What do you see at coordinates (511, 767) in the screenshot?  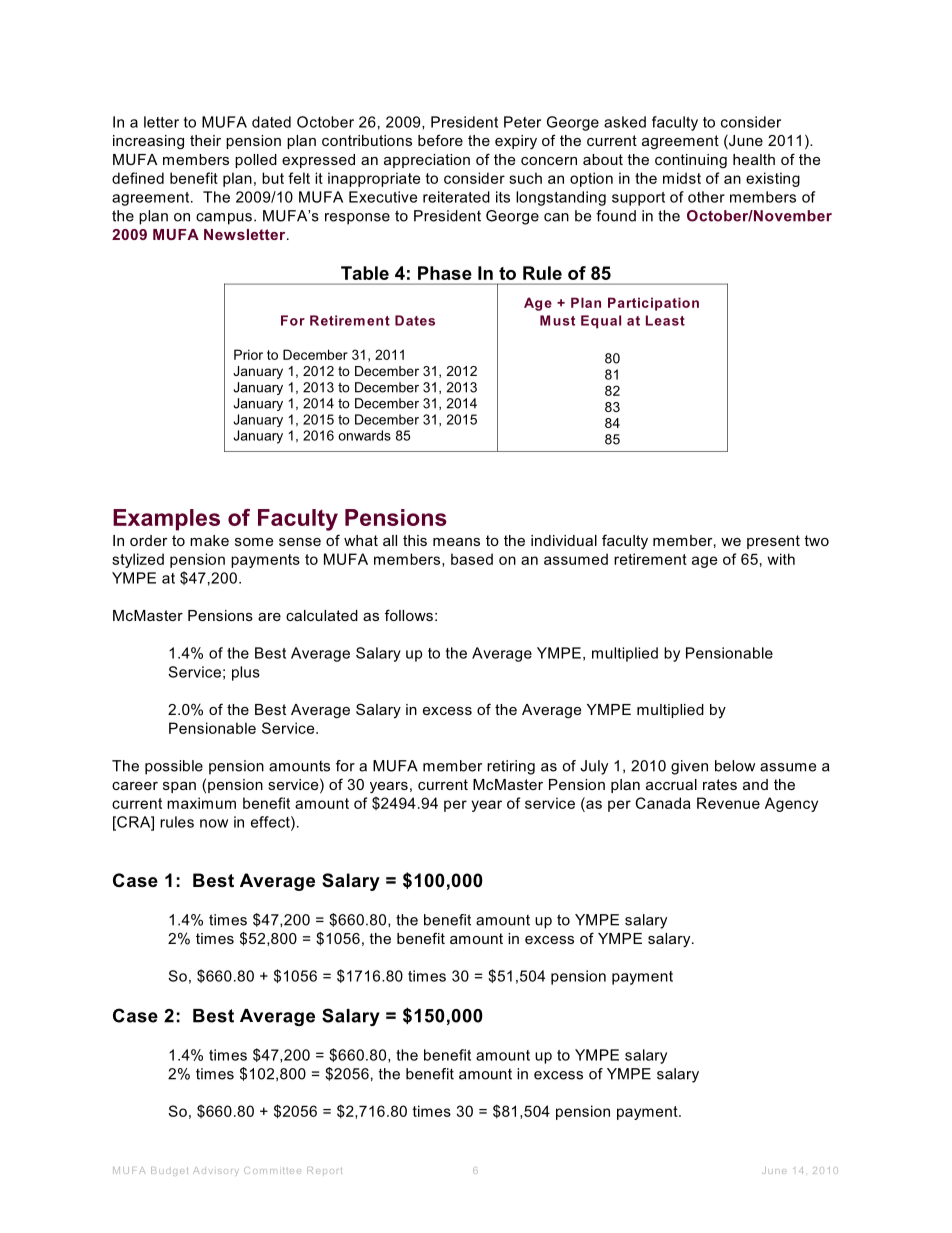 I see `retiring` at bounding box center [511, 767].
